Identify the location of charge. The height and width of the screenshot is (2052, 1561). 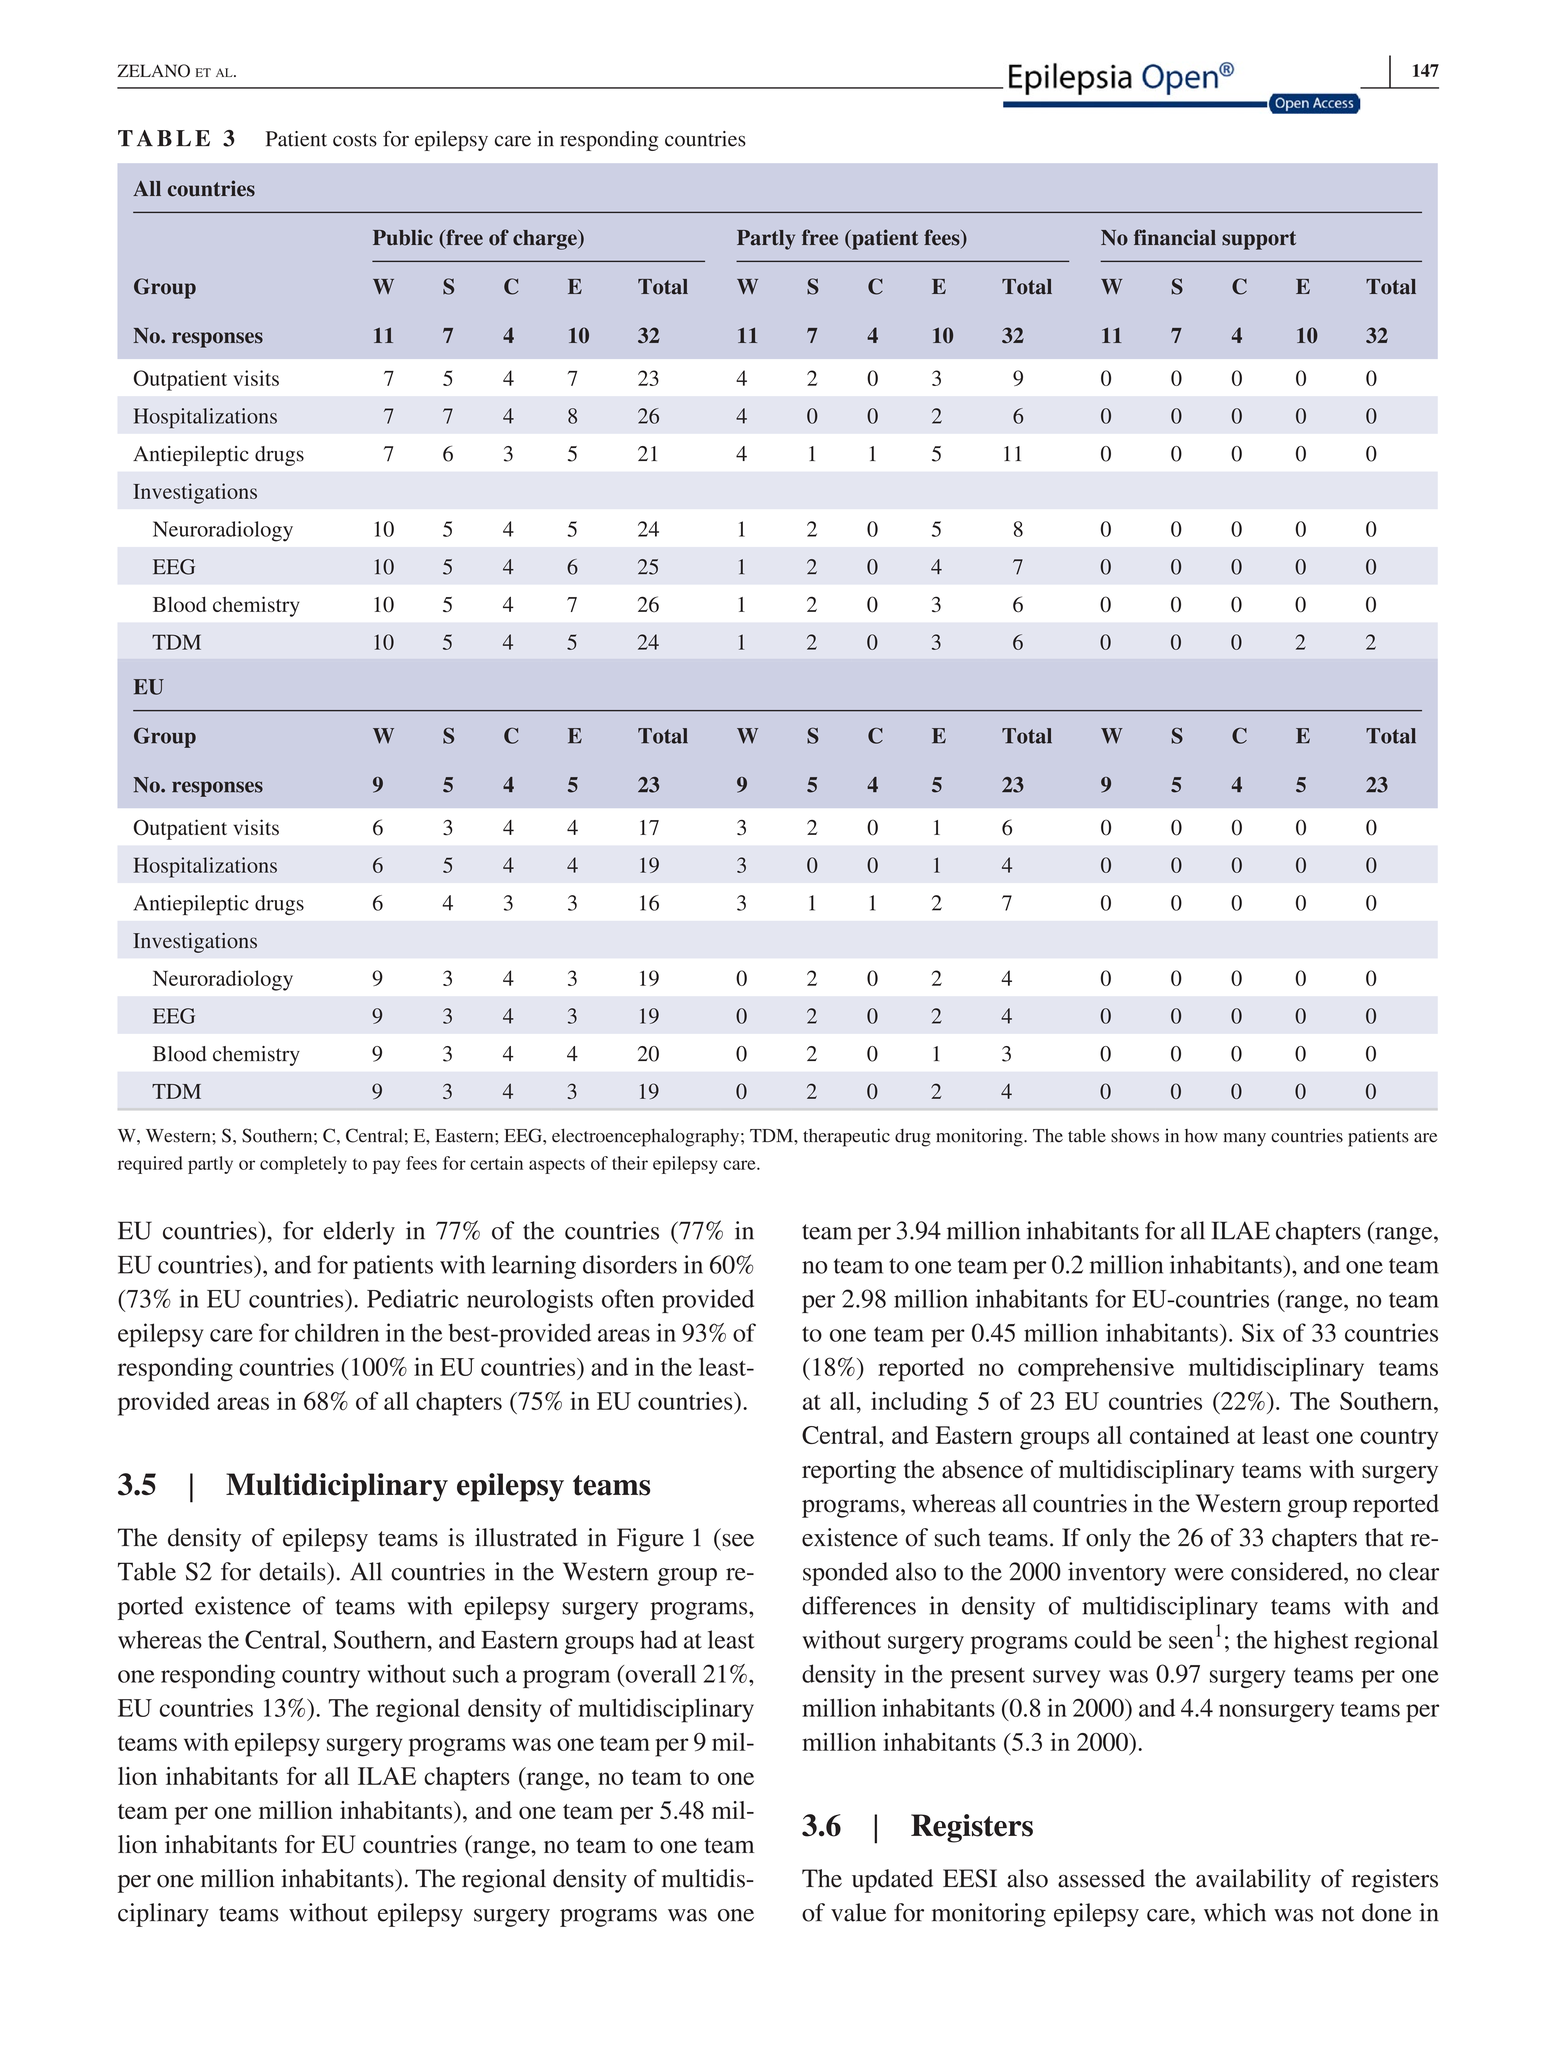
(546, 240).
